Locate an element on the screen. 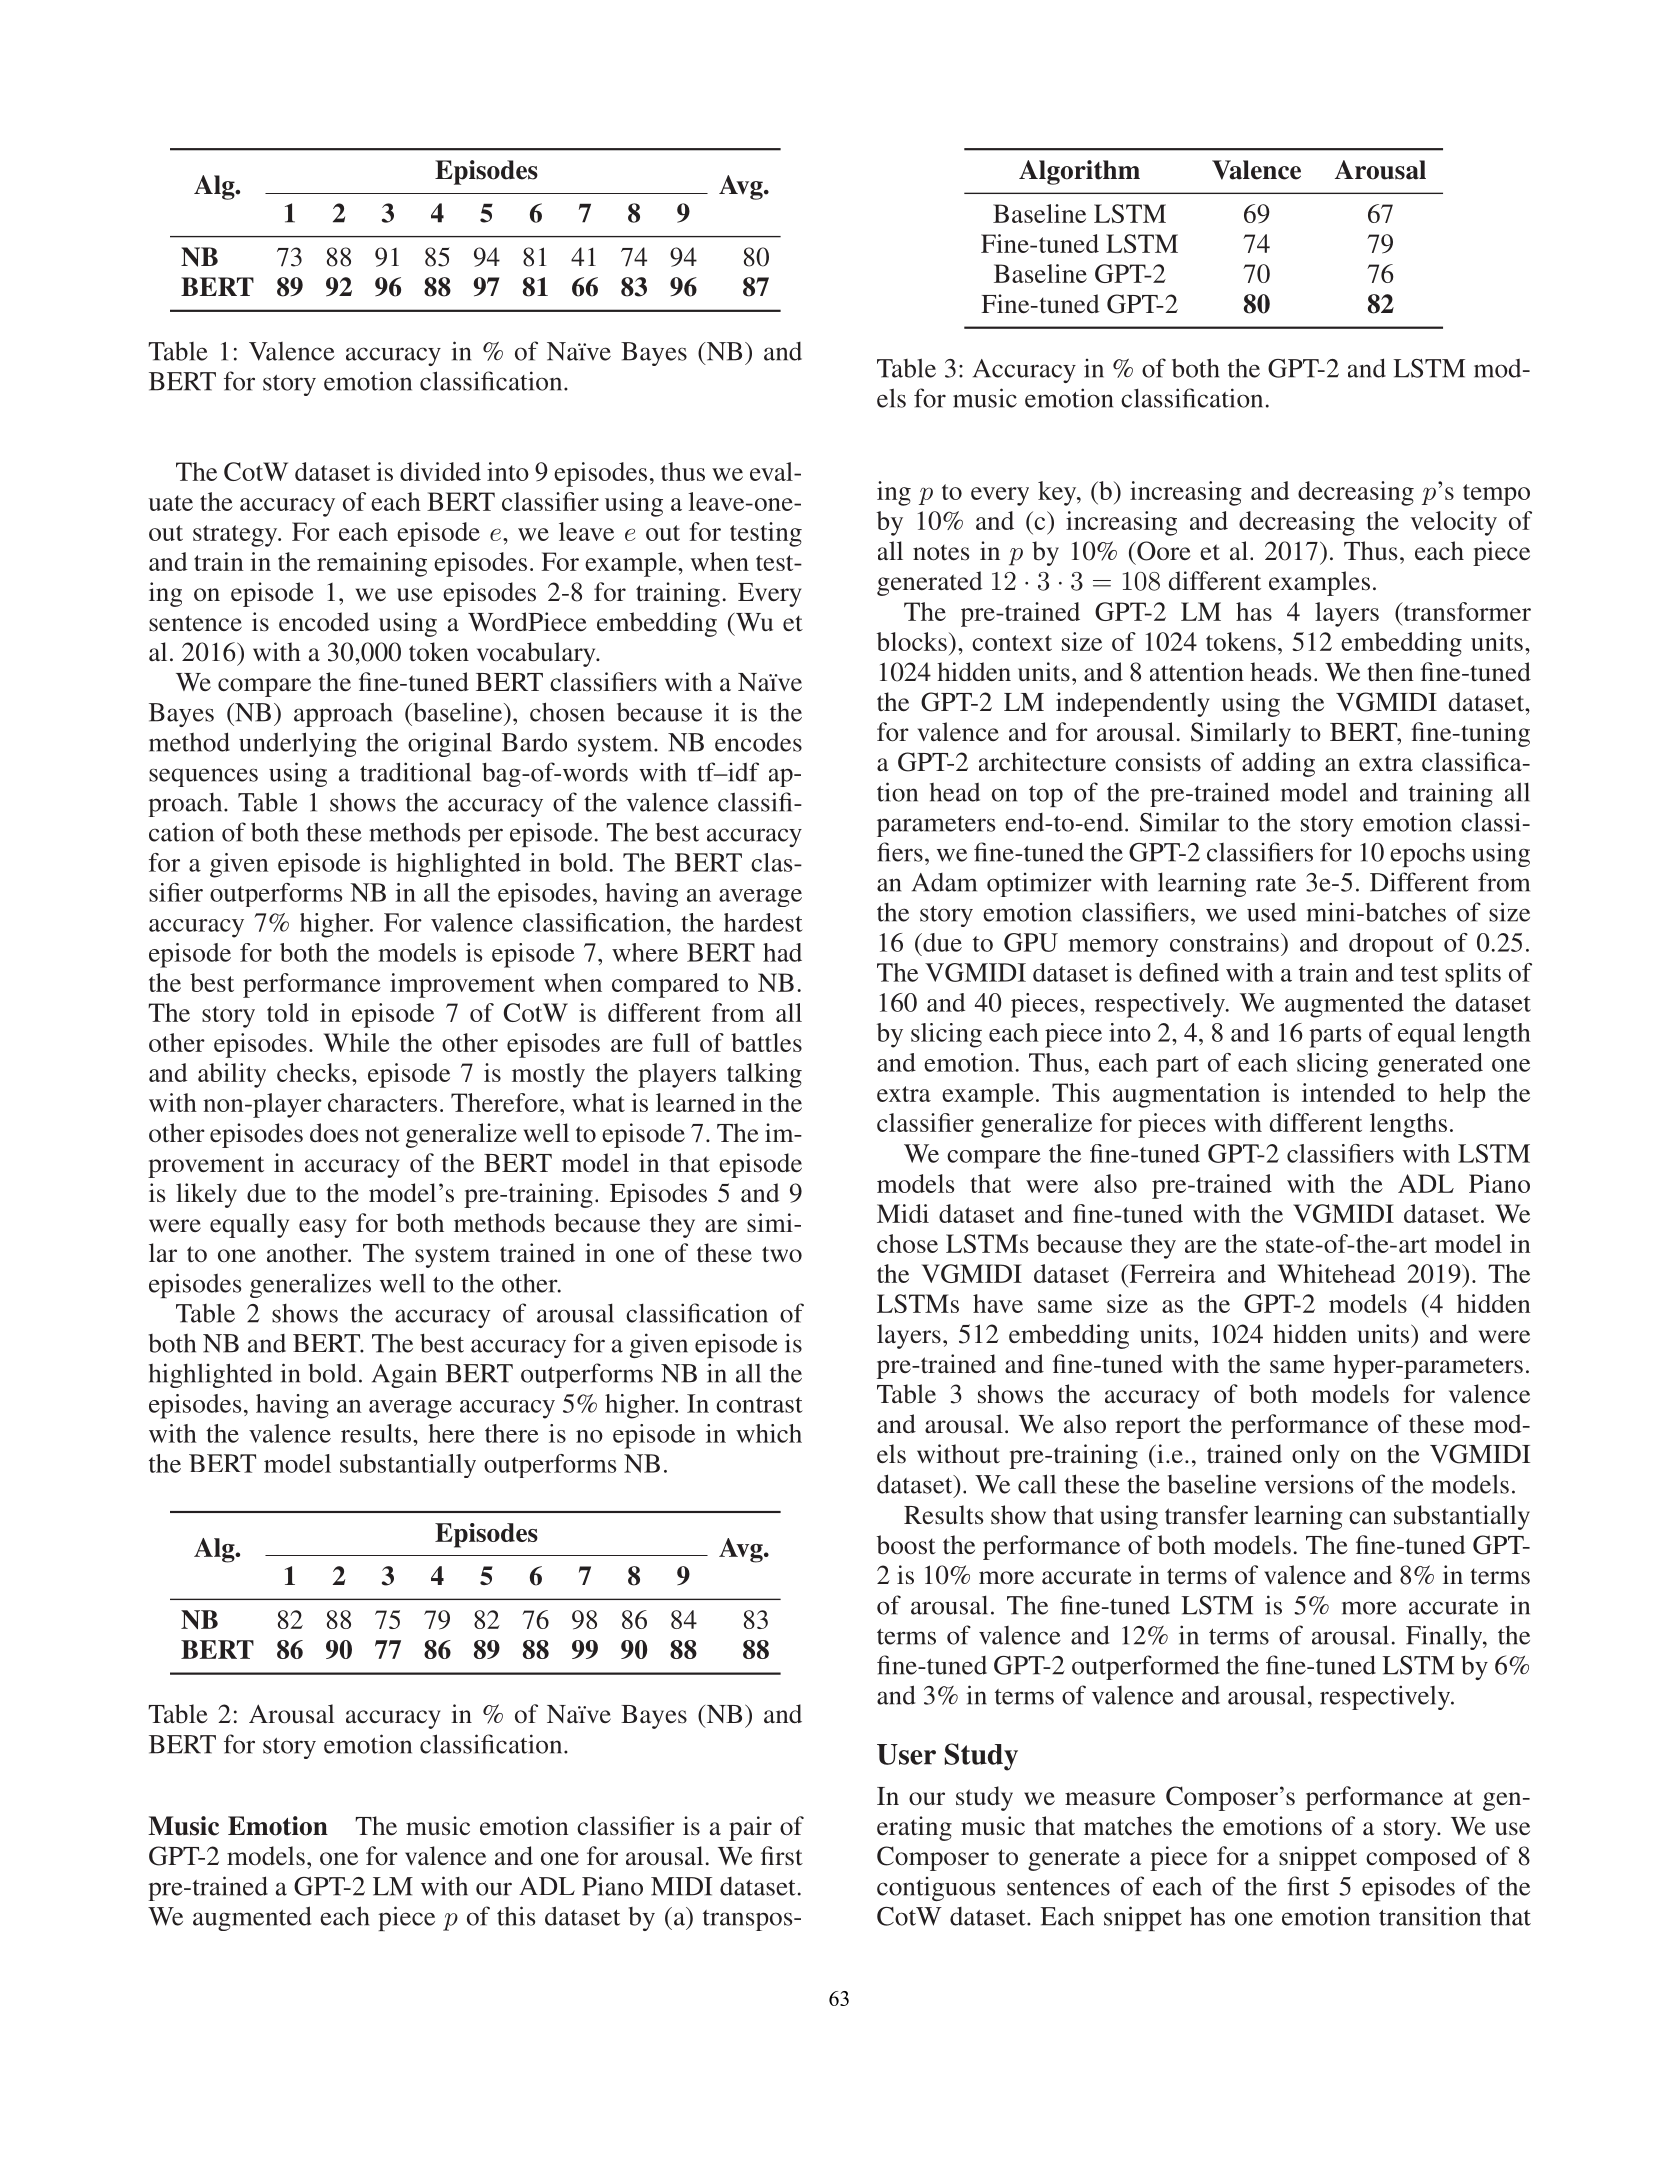 Image resolution: width=1679 pixels, height=2172 pixels. velocity is located at coordinates (1453, 523).
